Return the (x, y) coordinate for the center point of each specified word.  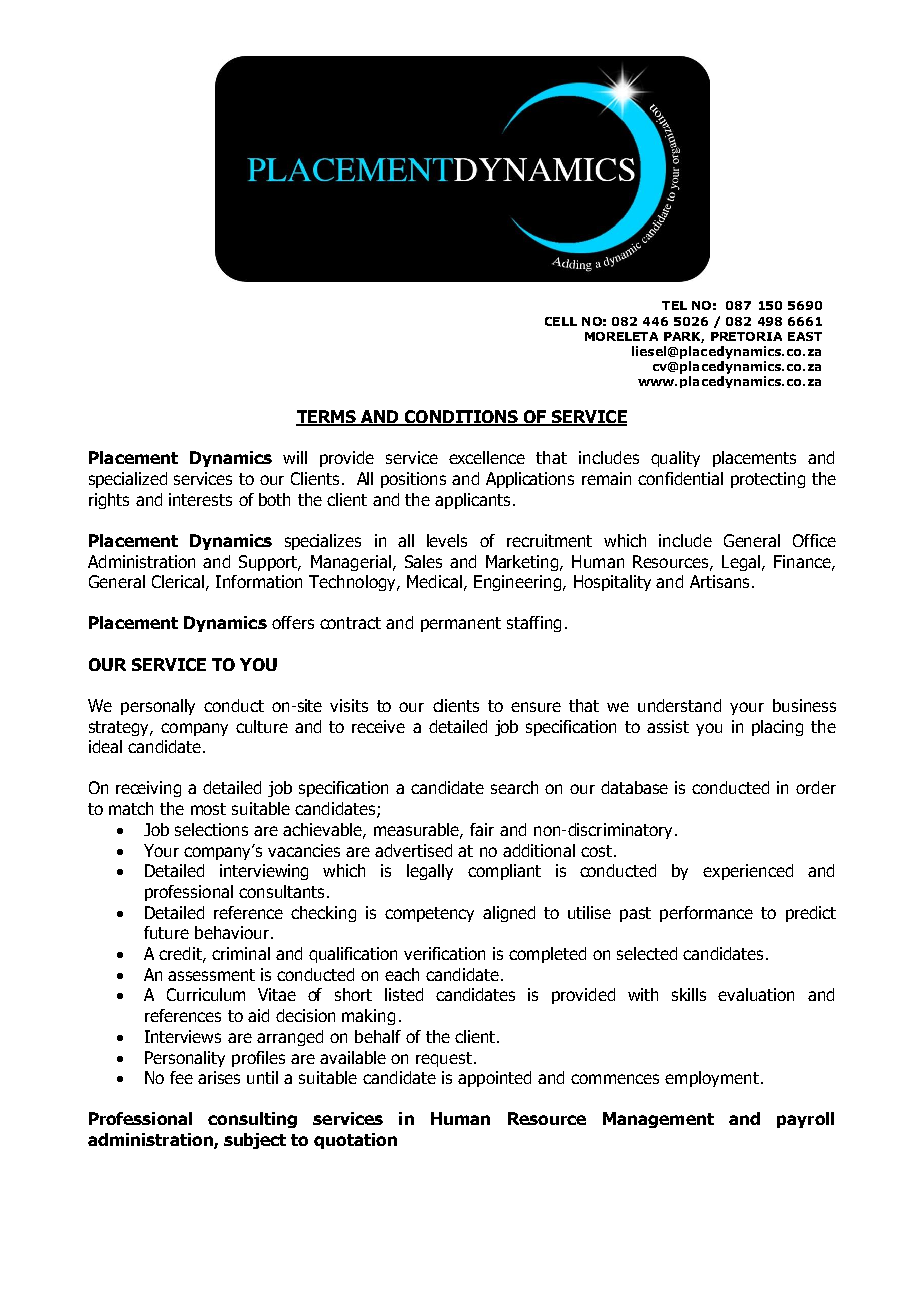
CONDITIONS (461, 418)
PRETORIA (746, 336)
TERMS (327, 418)
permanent (461, 624)
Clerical (178, 581)
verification (444, 953)
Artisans (719, 581)
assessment (211, 975)
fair (482, 829)
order (816, 787)
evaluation (756, 994)
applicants (472, 501)
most (208, 809)
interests (200, 499)
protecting (768, 480)
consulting (252, 1120)
